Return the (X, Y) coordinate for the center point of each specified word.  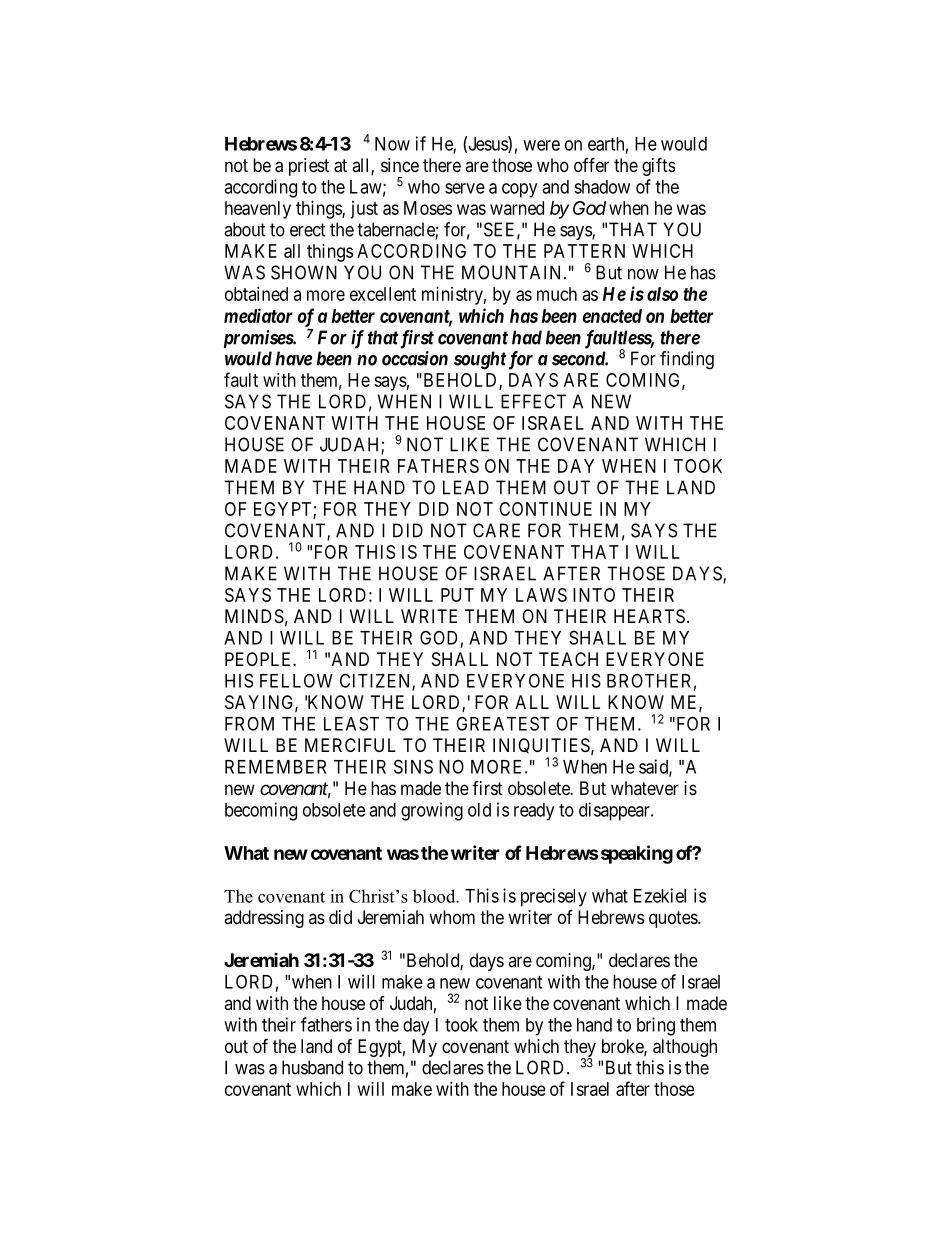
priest (309, 167)
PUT (457, 595)
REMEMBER (275, 767)
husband (312, 1067)
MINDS (254, 616)
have (294, 358)
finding (687, 360)
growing (432, 811)
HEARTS (649, 616)
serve (465, 188)
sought (480, 360)
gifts (658, 166)
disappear (615, 811)
